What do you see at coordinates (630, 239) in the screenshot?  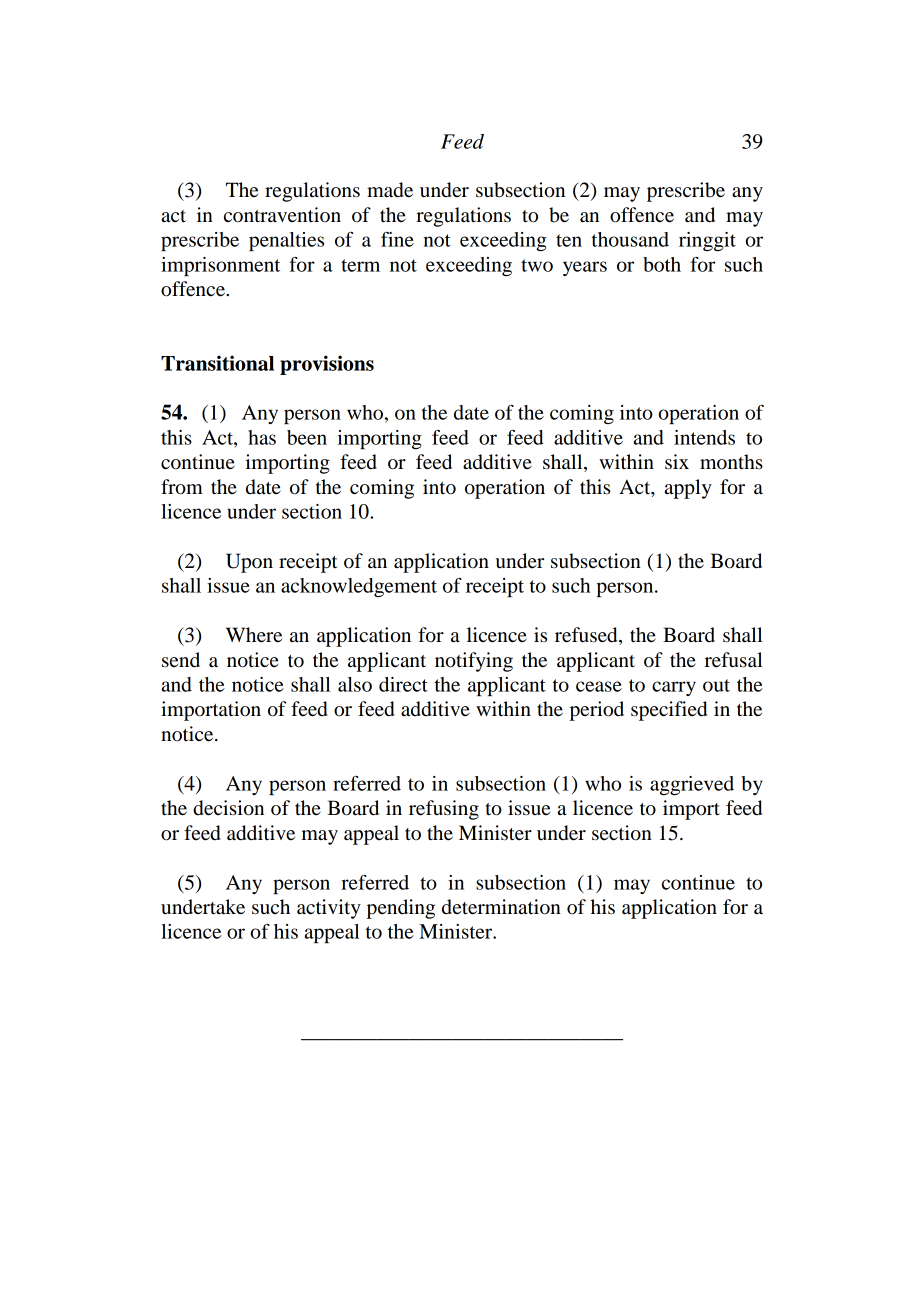 I see `thousand` at bounding box center [630, 239].
